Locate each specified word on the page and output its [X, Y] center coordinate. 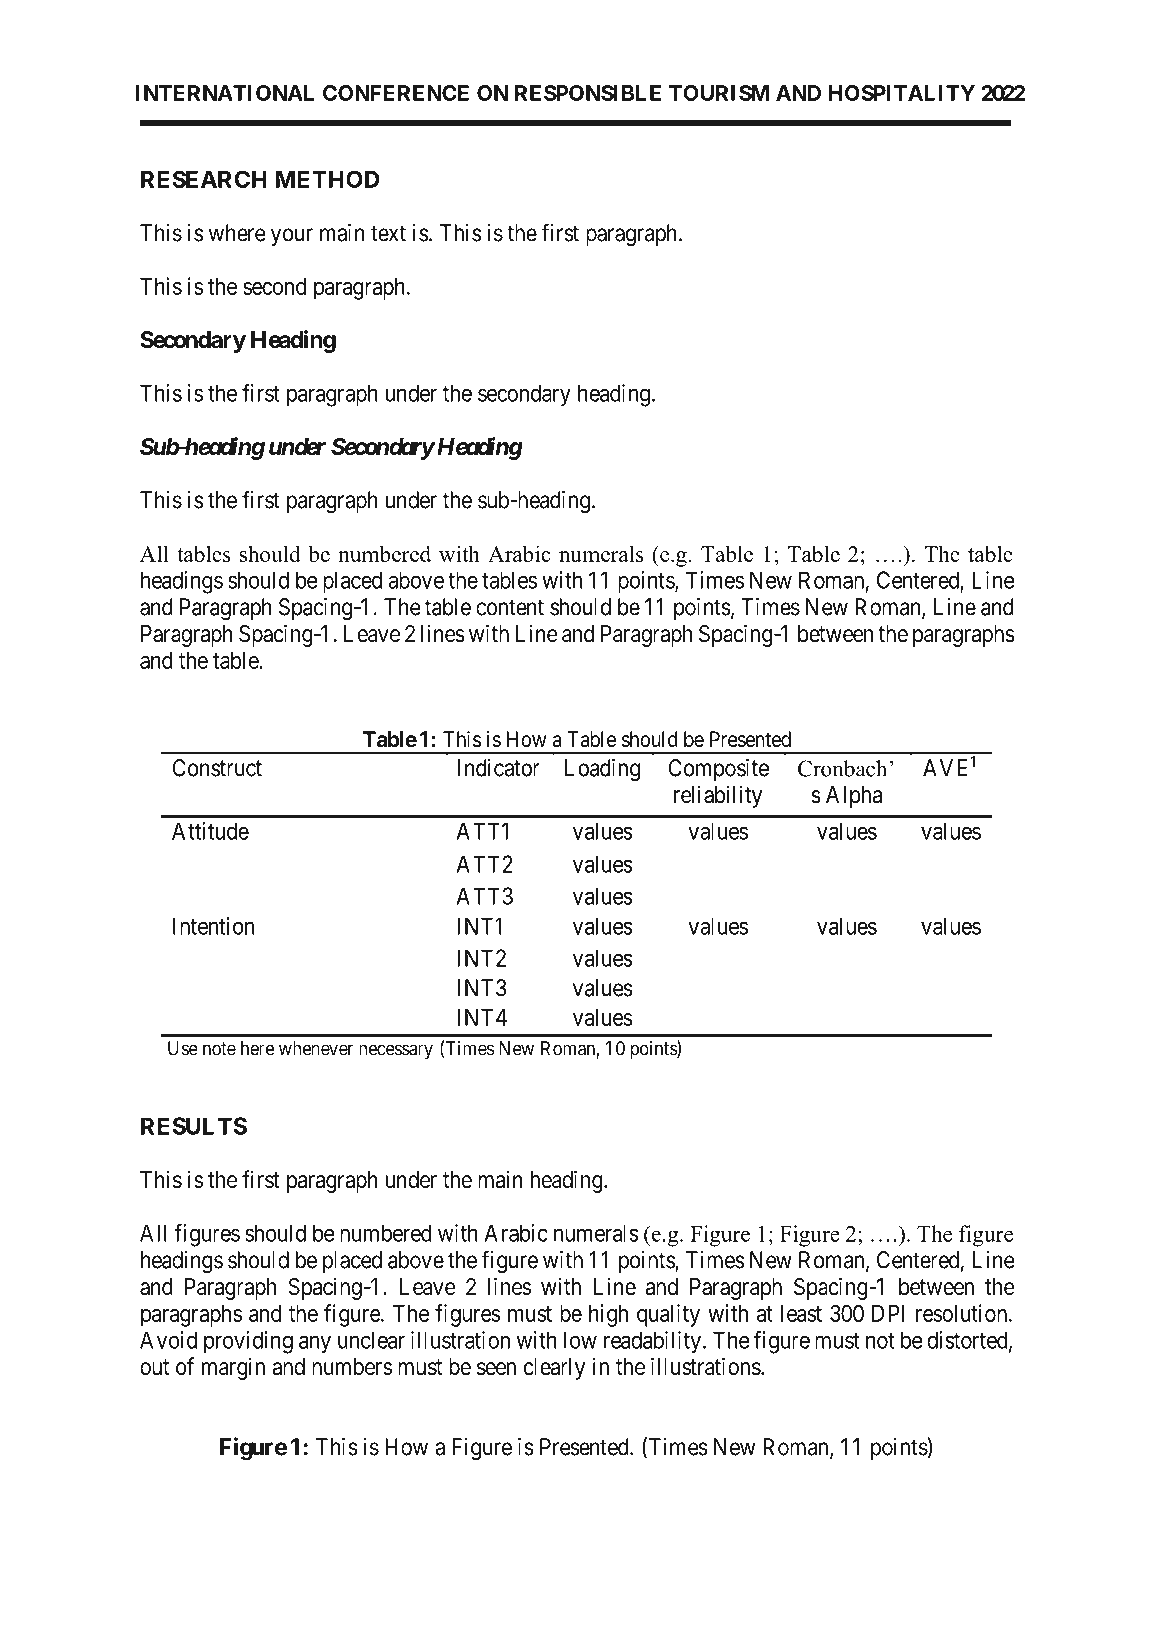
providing [248, 1342]
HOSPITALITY [901, 93]
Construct [217, 768]
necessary [396, 1052]
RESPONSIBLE [588, 93]
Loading [602, 770]
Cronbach [844, 768]
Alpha [854, 797]
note [219, 1049]
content [510, 607]
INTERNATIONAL [225, 93]
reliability [718, 796]
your [292, 237]
